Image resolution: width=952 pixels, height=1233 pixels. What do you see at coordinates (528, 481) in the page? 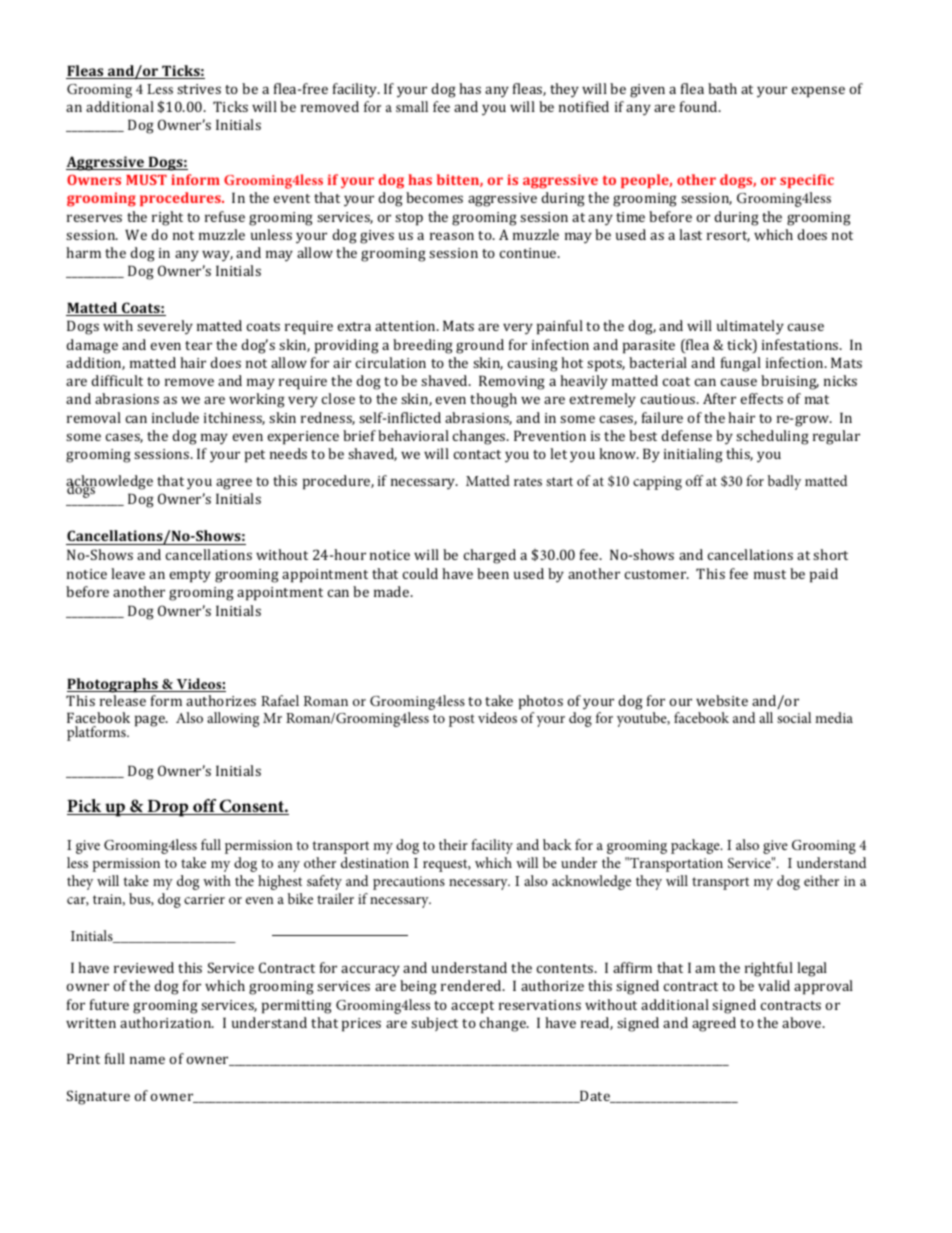
I see `rates` at bounding box center [528, 481].
